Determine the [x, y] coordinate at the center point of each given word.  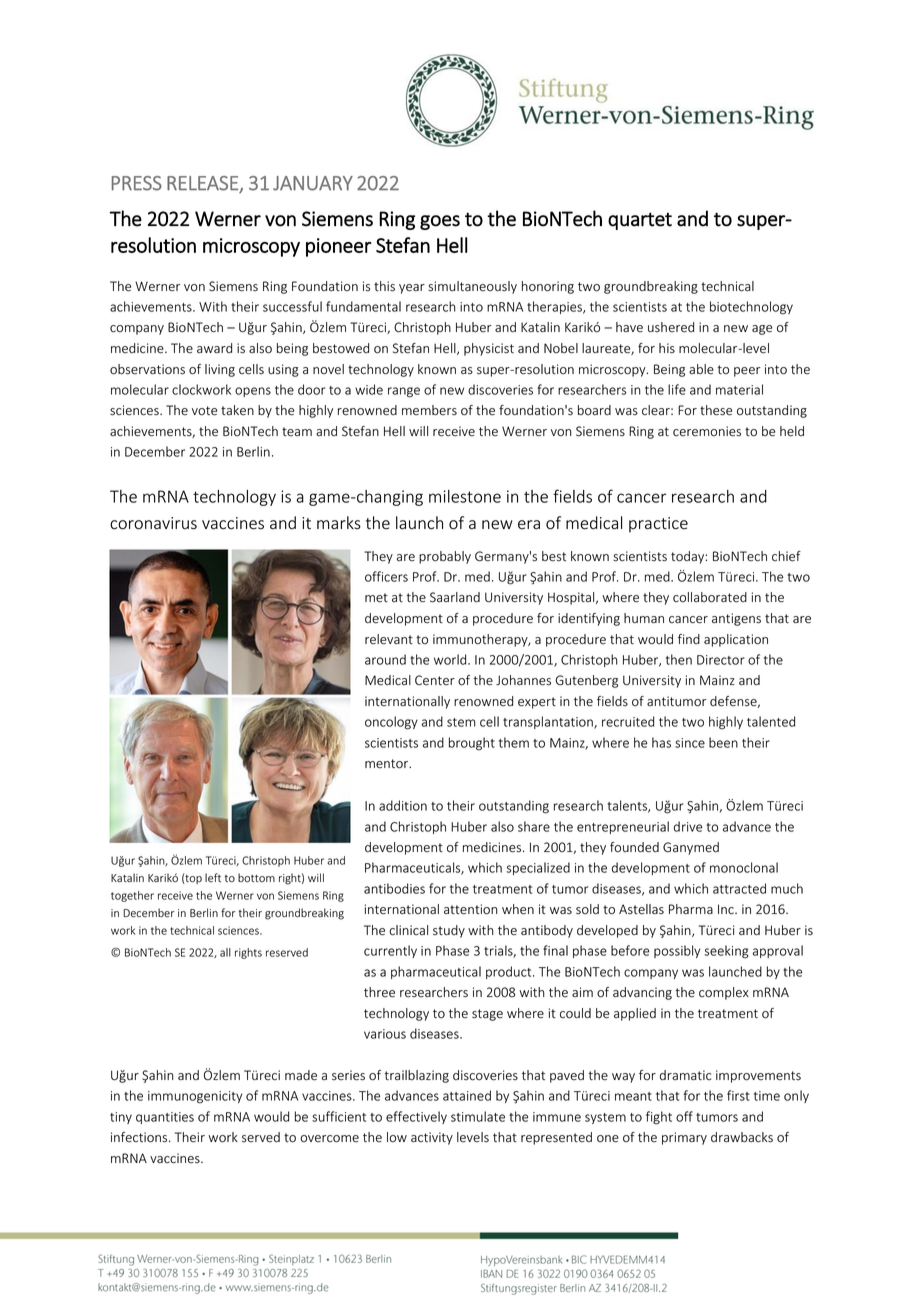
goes [440, 222]
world [451, 659]
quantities [165, 1118]
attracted [739, 888]
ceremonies [707, 431]
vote [204, 411]
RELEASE [203, 184]
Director [721, 660]
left [213, 877]
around [385, 659]
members [429, 410]
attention [471, 909]
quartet [640, 221]
